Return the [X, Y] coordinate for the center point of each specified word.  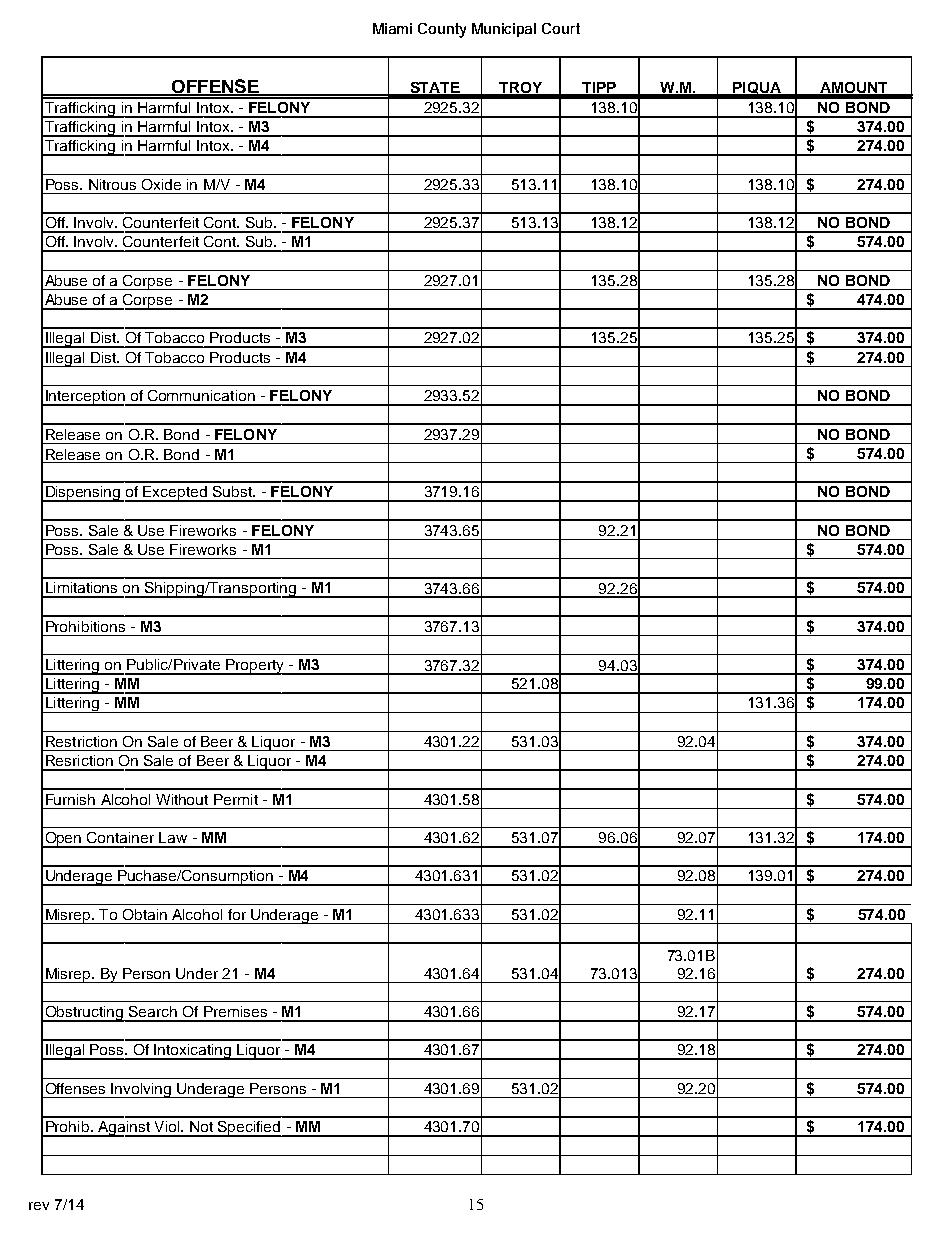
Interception [85, 398]
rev [39, 1206]
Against [124, 1129]
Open [63, 840]
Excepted [176, 494]
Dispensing [83, 494]
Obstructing [84, 1014]
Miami [392, 28]
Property [255, 667]
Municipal [504, 30]
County [442, 30]
